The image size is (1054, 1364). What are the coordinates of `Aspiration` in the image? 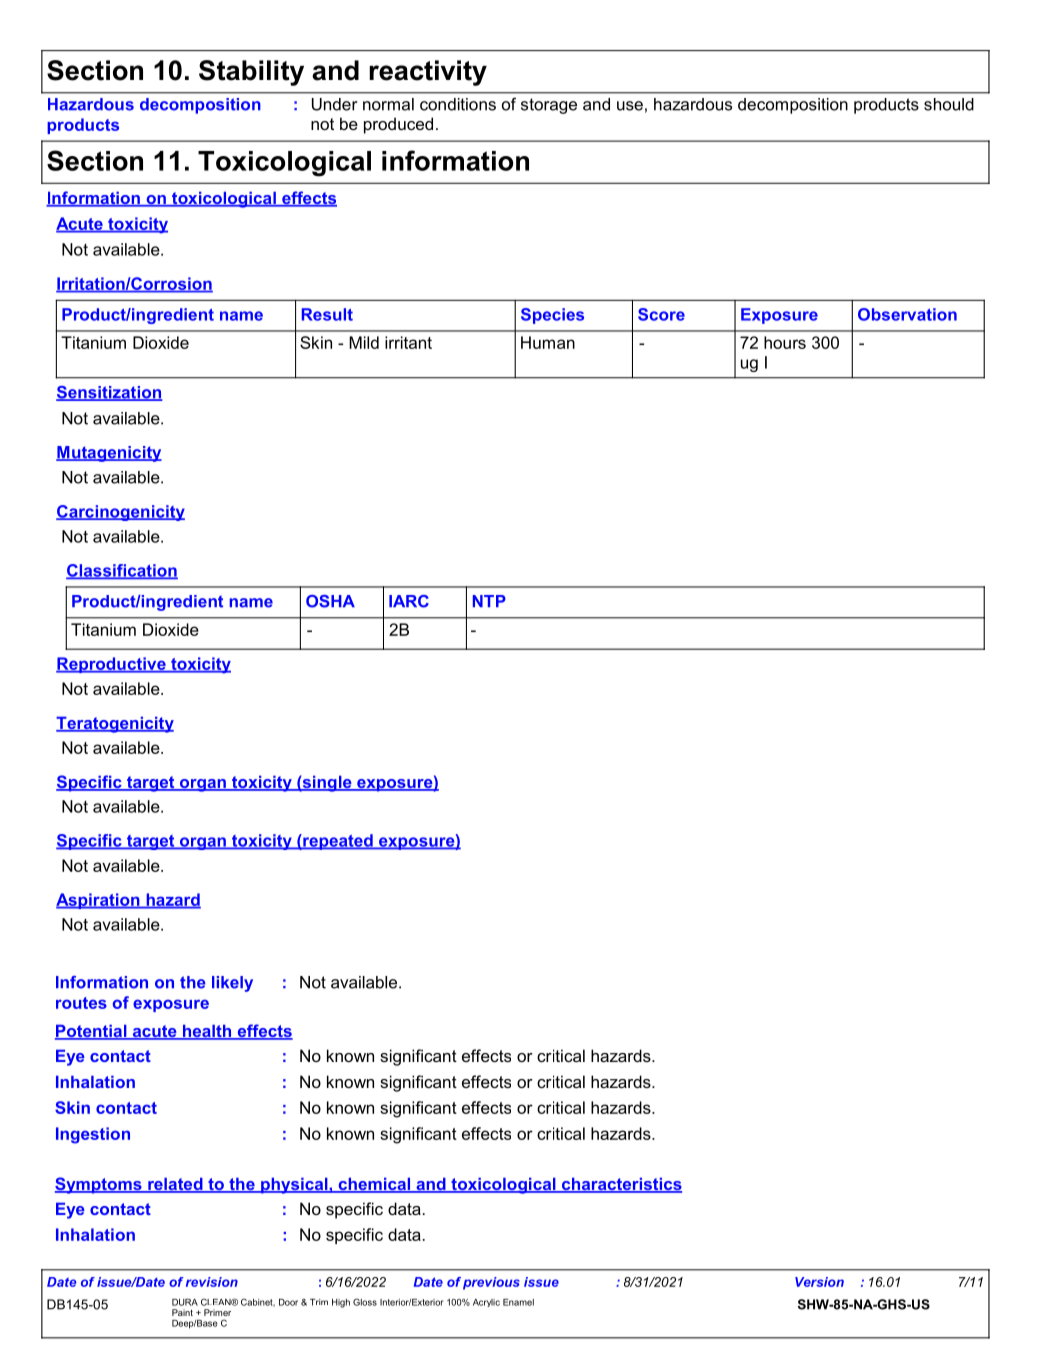 It's located at (99, 901).
